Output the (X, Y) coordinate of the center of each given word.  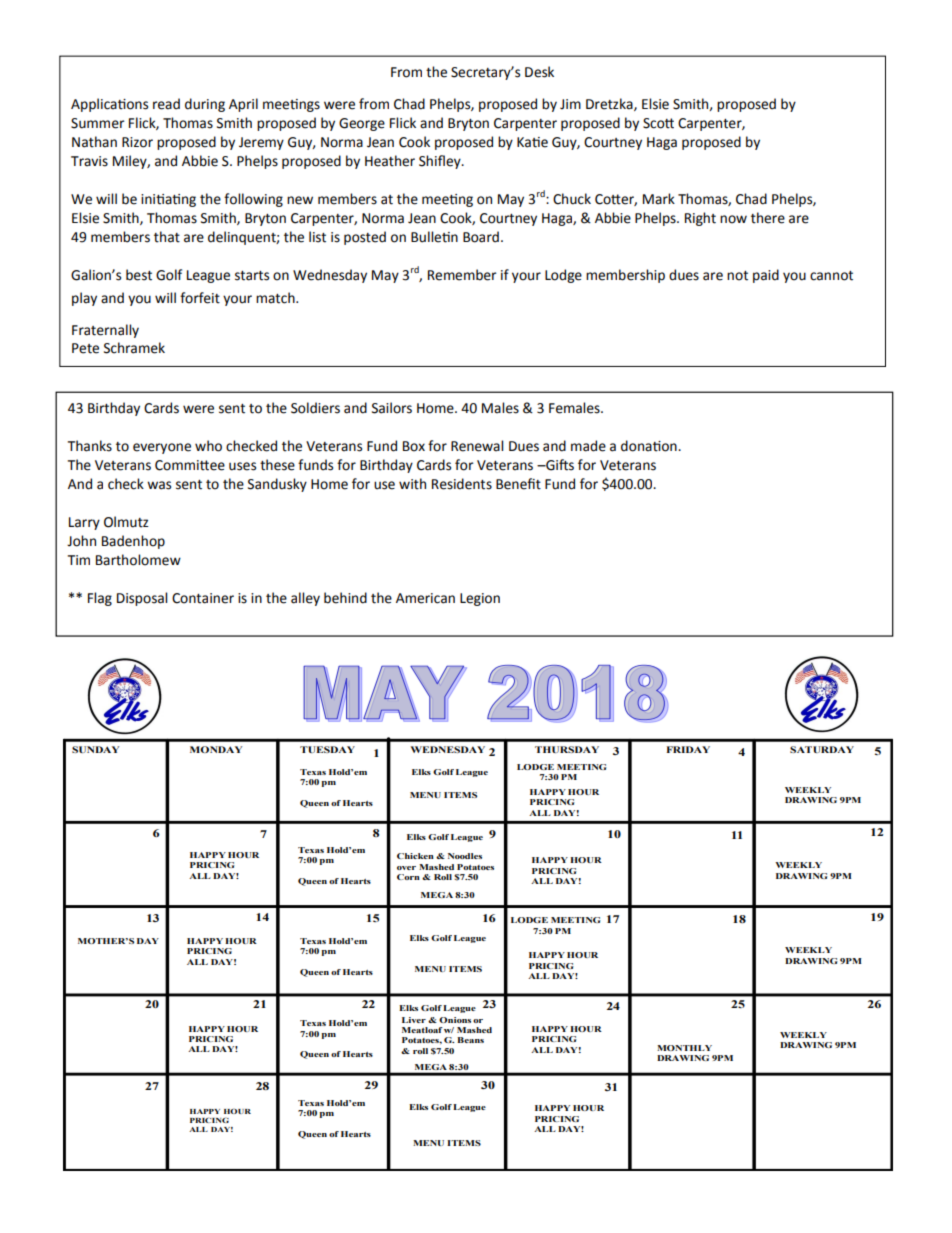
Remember (462, 275)
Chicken (415, 856)
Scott (658, 123)
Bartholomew (138, 560)
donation (650, 446)
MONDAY (216, 749)
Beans (470, 1040)
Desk (539, 72)
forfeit (200, 298)
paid (766, 276)
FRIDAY (688, 749)
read (166, 104)
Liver (414, 1020)
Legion (480, 599)
